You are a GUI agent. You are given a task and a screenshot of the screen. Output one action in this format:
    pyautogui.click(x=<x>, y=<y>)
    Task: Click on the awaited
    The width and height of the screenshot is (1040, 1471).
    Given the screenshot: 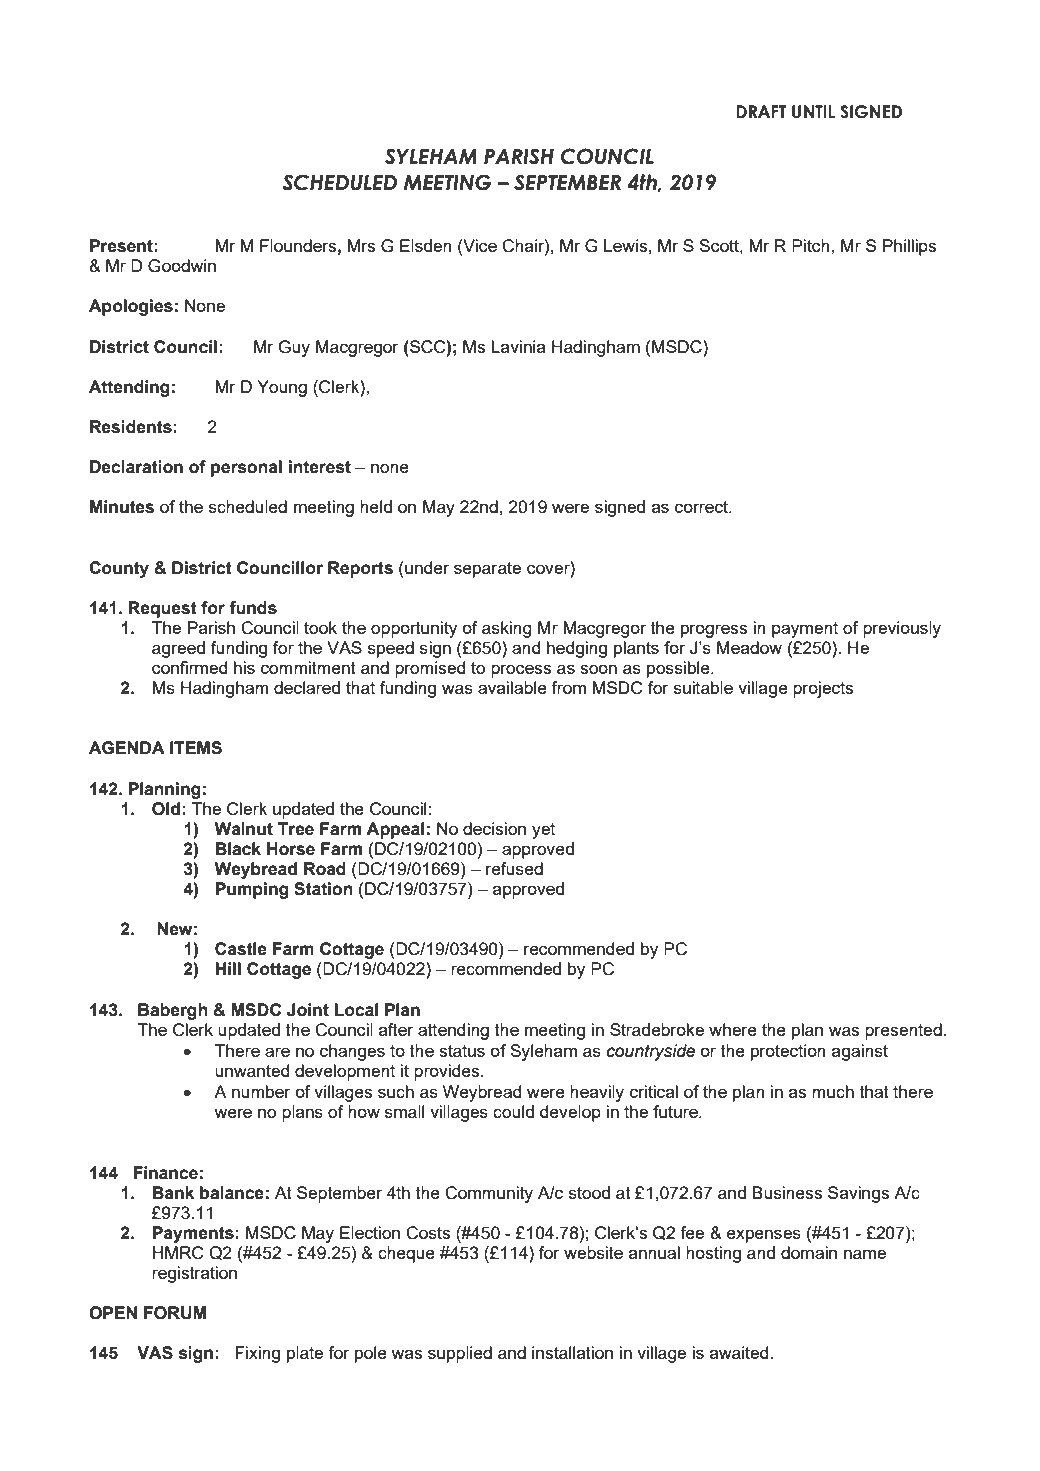 What is the action you would take?
    pyautogui.click(x=740, y=1352)
